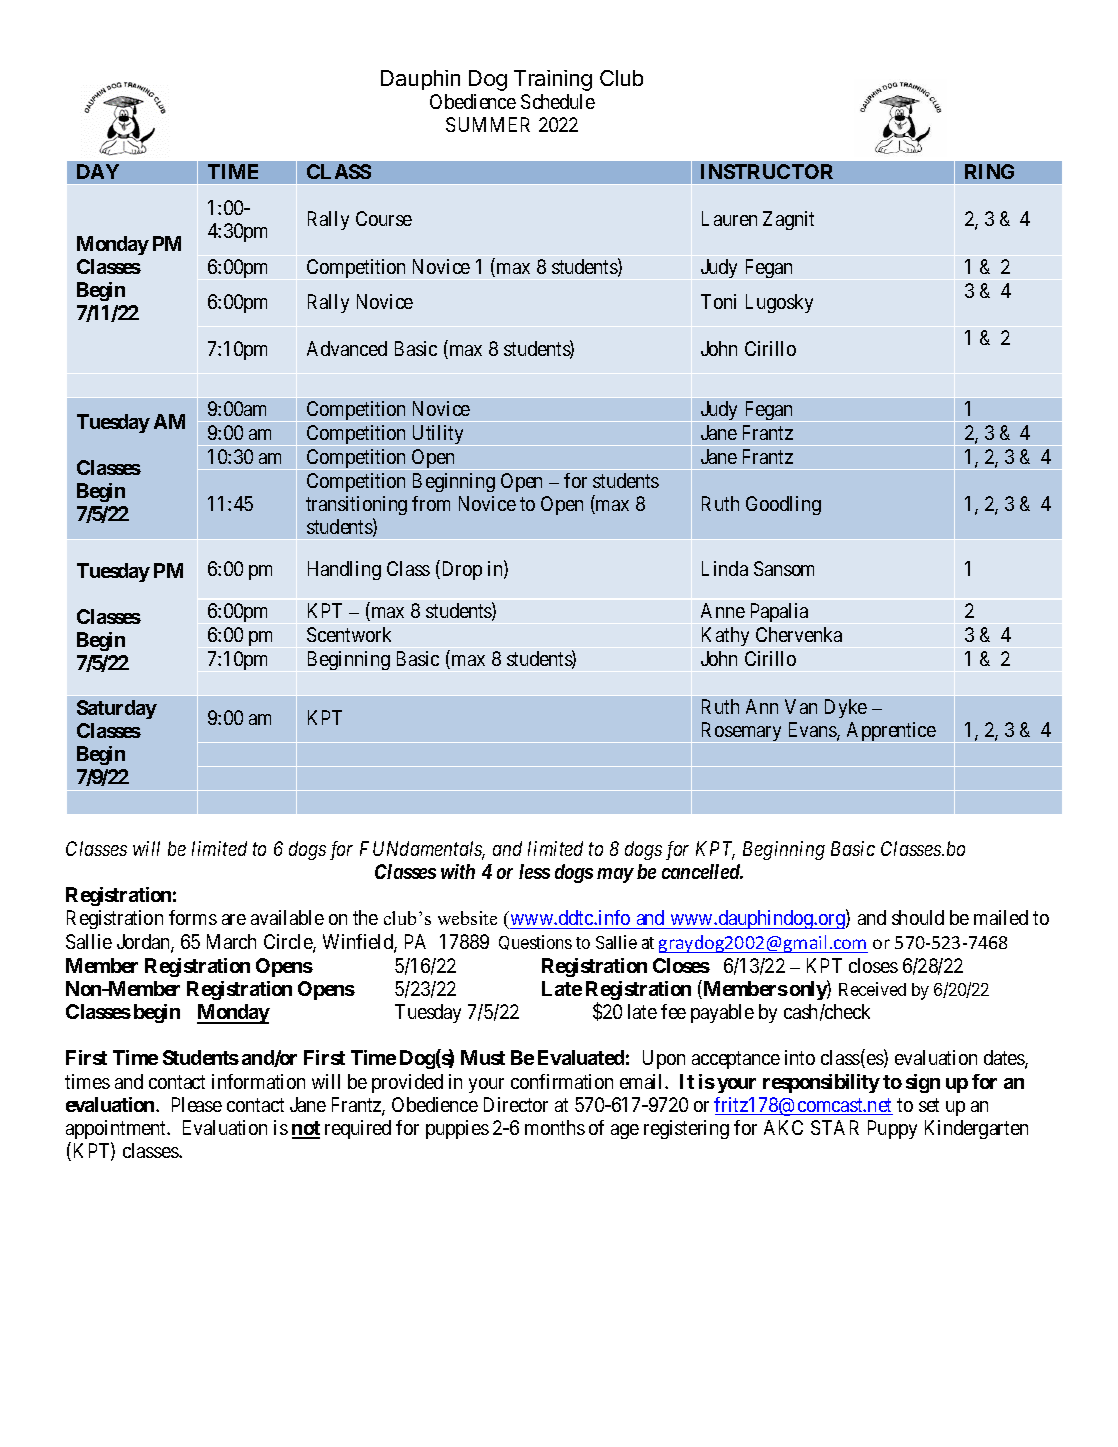  What do you see at coordinates (918, 917) in the document?
I see `should` at bounding box center [918, 917].
